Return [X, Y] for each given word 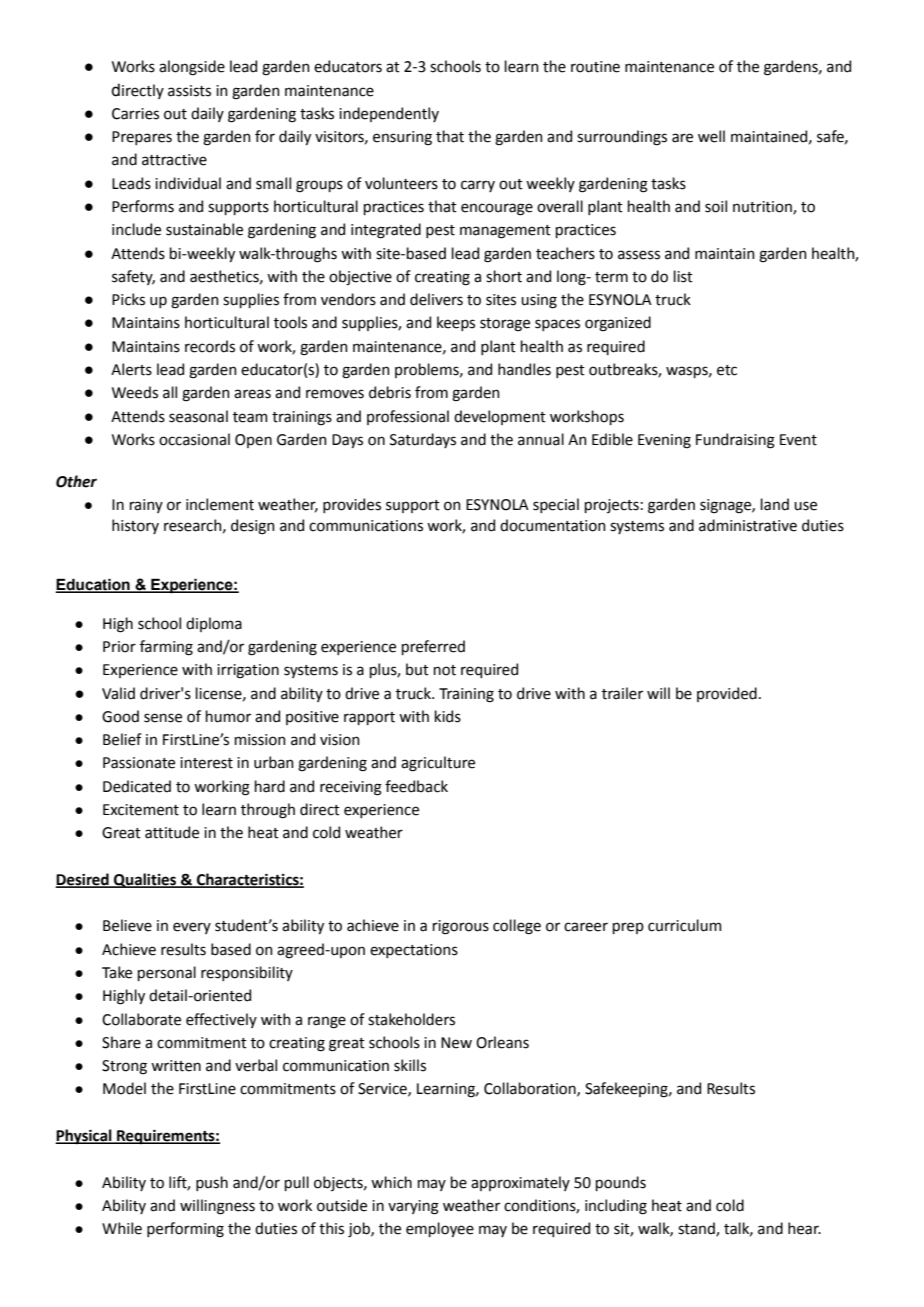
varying [413, 1207]
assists [189, 91]
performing [185, 1230]
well [711, 136]
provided [727, 694]
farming [166, 648]
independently [389, 114]
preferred [433, 647]
